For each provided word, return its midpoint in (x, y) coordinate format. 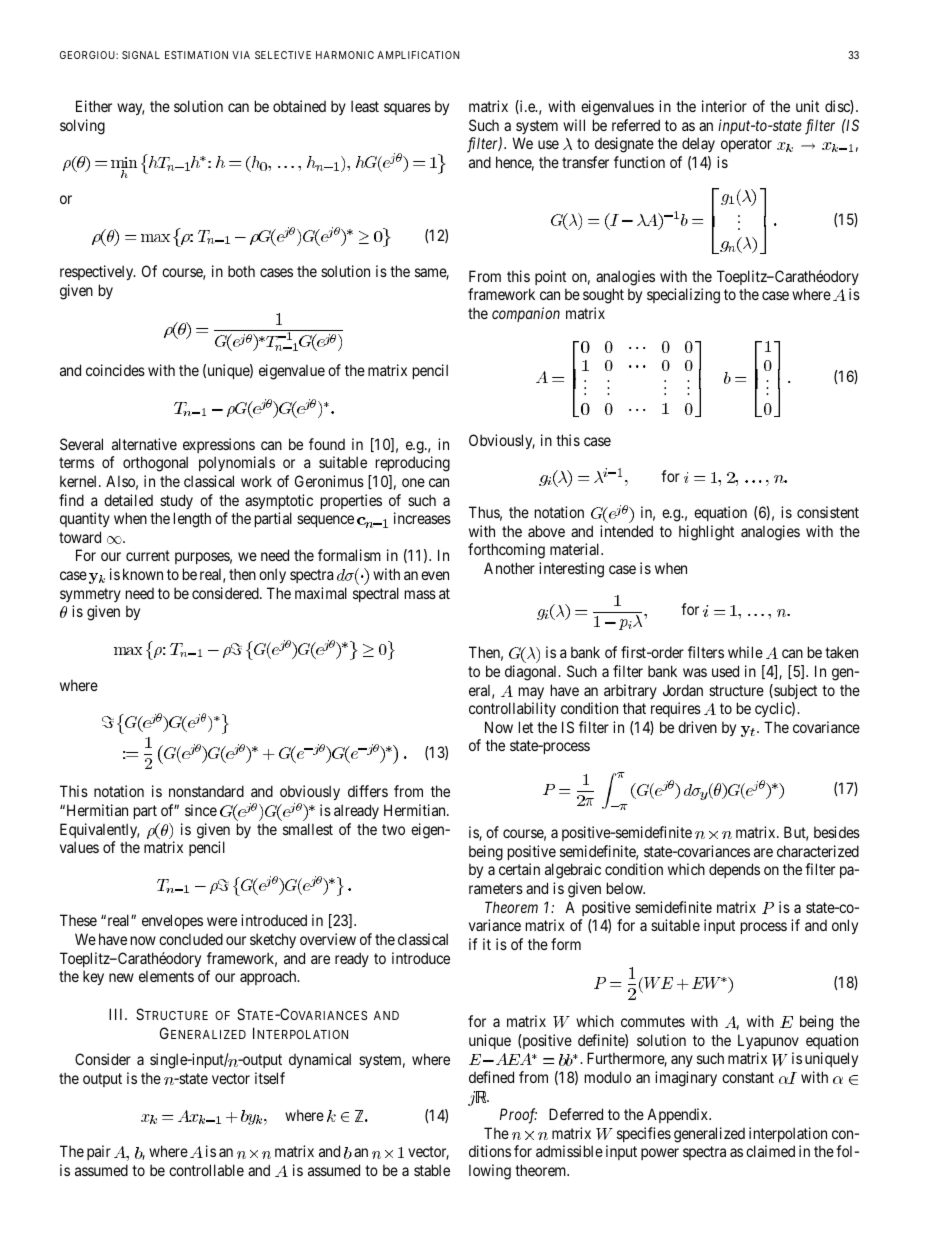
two (393, 829)
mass (420, 594)
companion (526, 314)
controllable (206, 1170)
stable (432, 1170)
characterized (818, 851)
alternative (144, 444)
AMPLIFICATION (418, 55)
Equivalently (99, 830)
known (143, 574)
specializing (683, 296)
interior (724, 106)
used (725, 671)
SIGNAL (141, 55)
